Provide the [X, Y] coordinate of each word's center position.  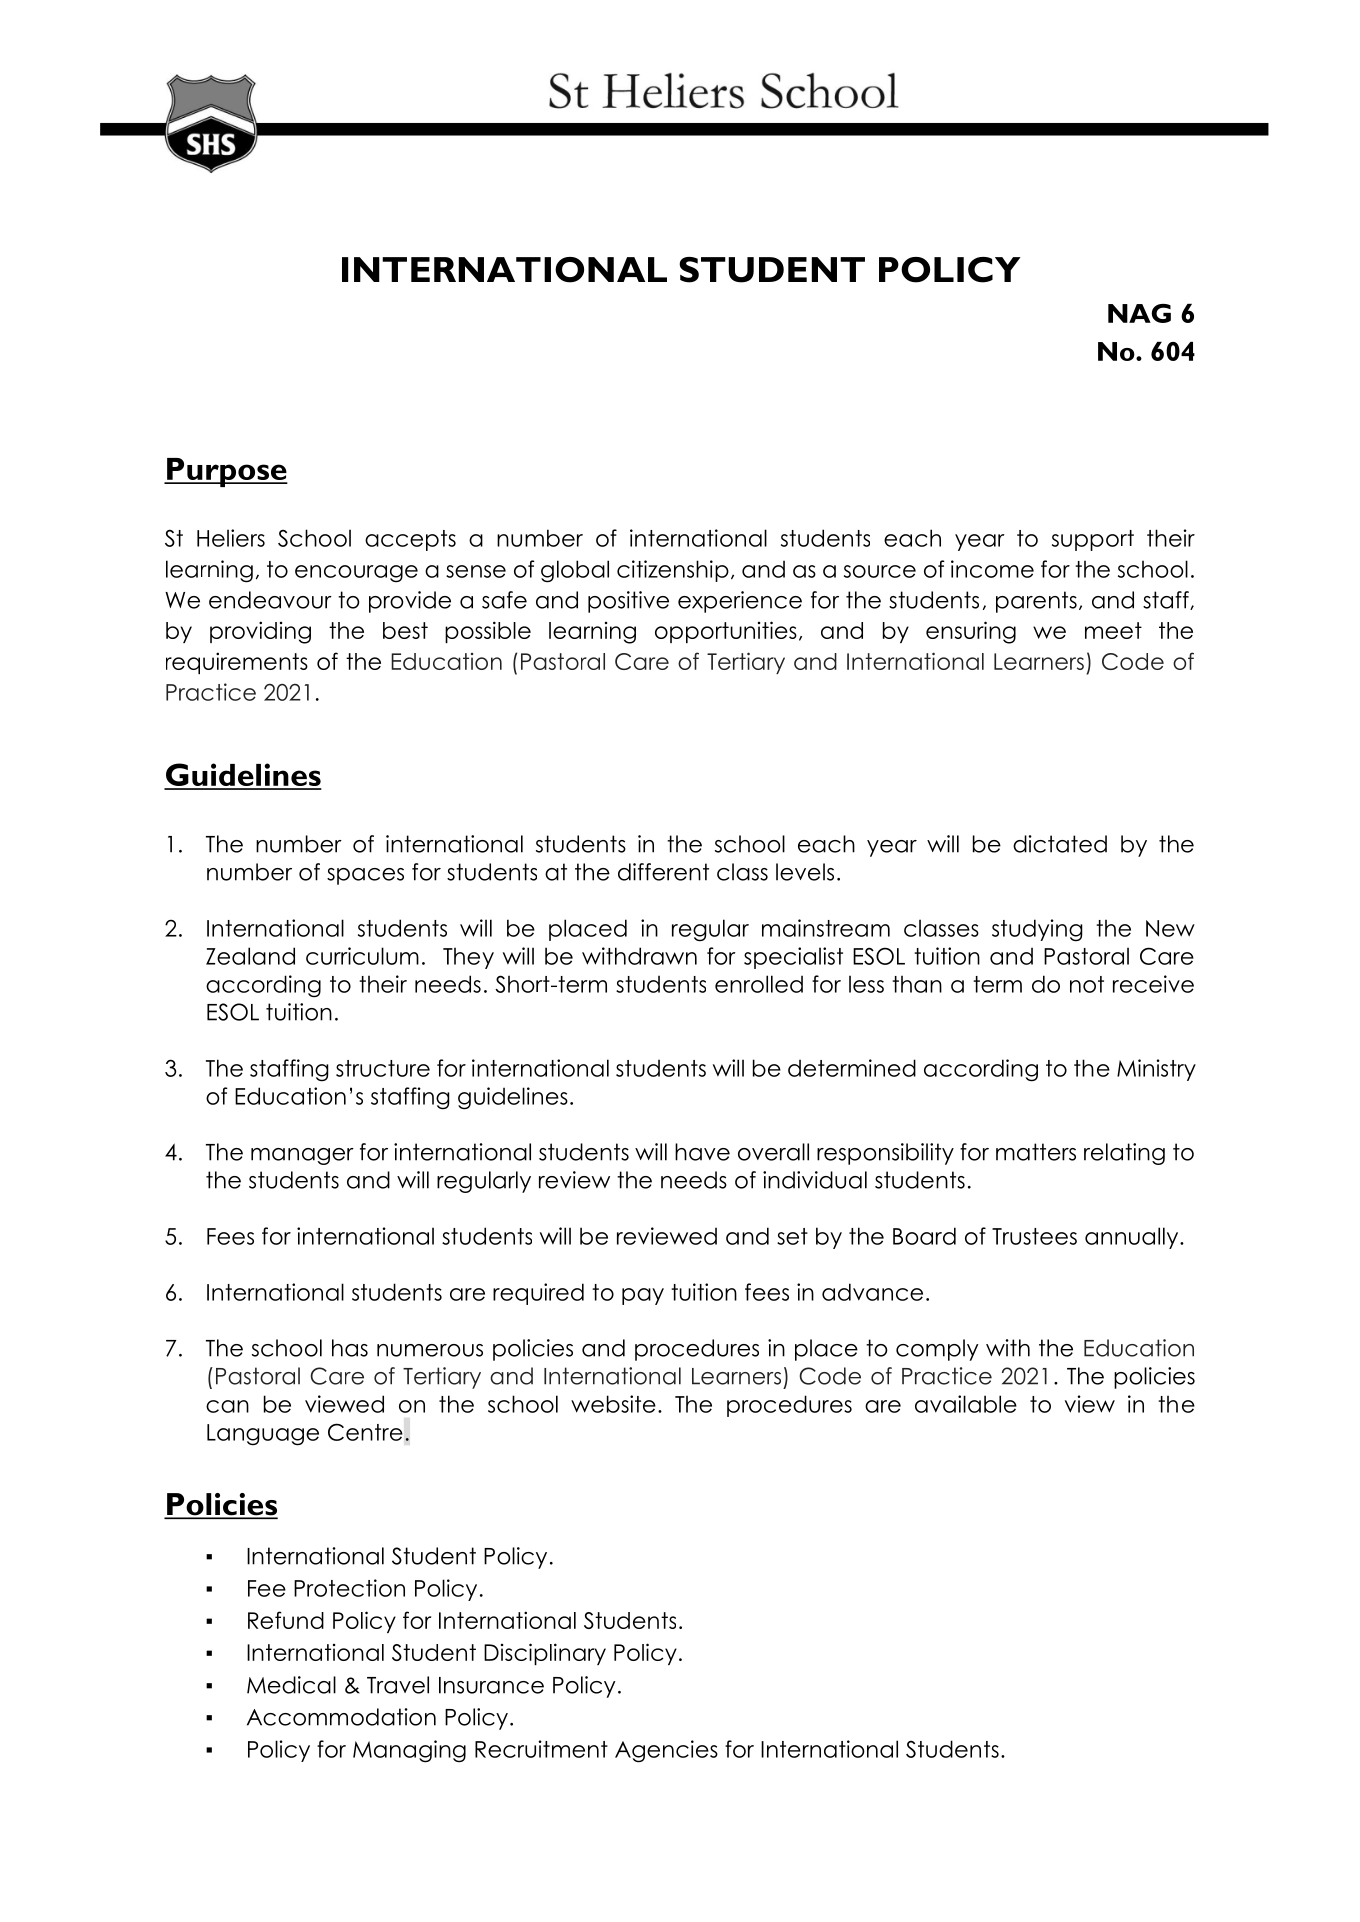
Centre [365, 1432]
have [702, 1152]
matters [1036, 1152]
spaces [365, 876]
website [613, 1404]
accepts [410, 540]
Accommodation [341, 1717]
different [663, 872]
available [966, 1404]
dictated [1060, 844]
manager [302, 1156]
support [1093, 540]
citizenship [673, 571]
